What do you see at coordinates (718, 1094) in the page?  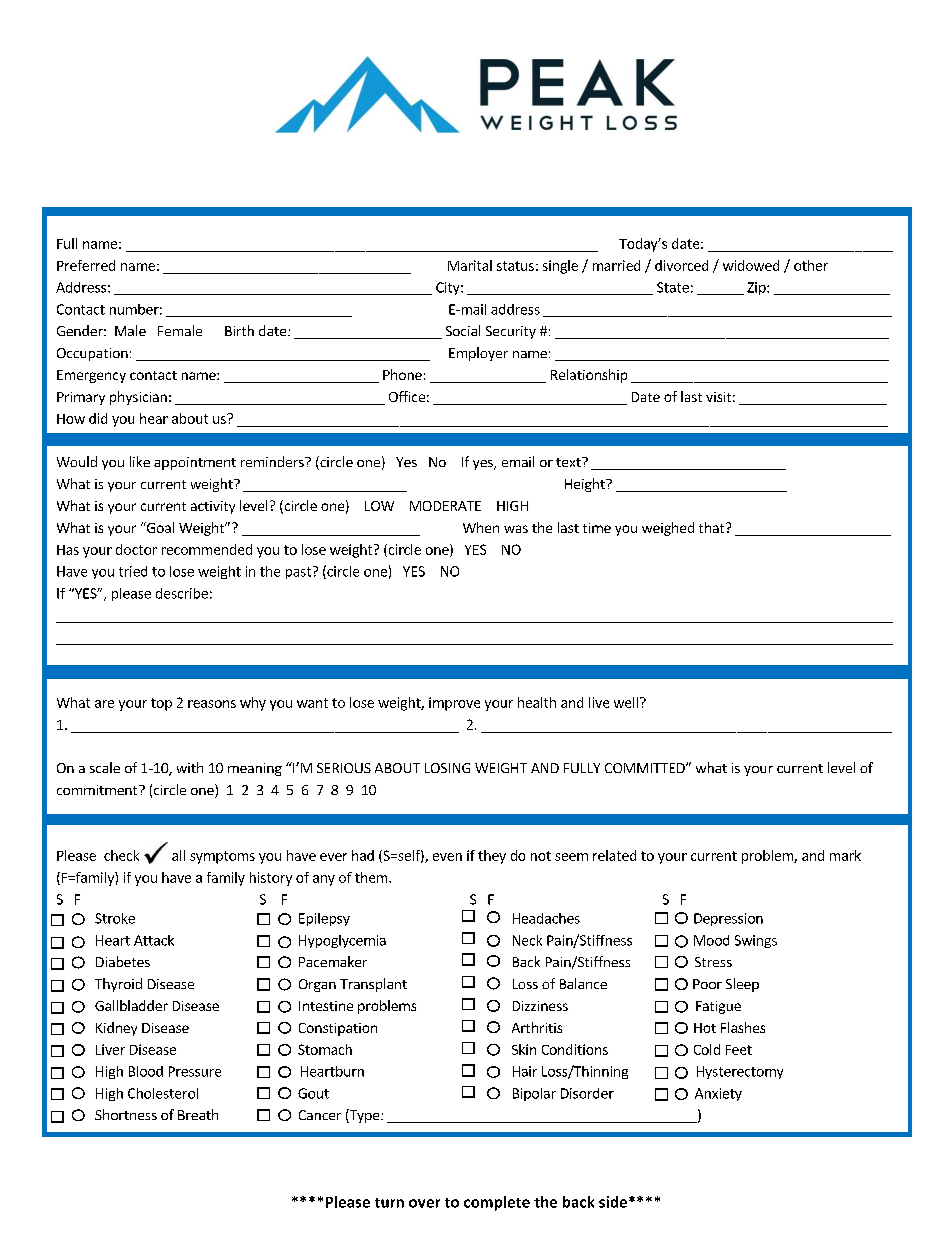 I see `Anxiety` at bounding box center [718, 1094].
